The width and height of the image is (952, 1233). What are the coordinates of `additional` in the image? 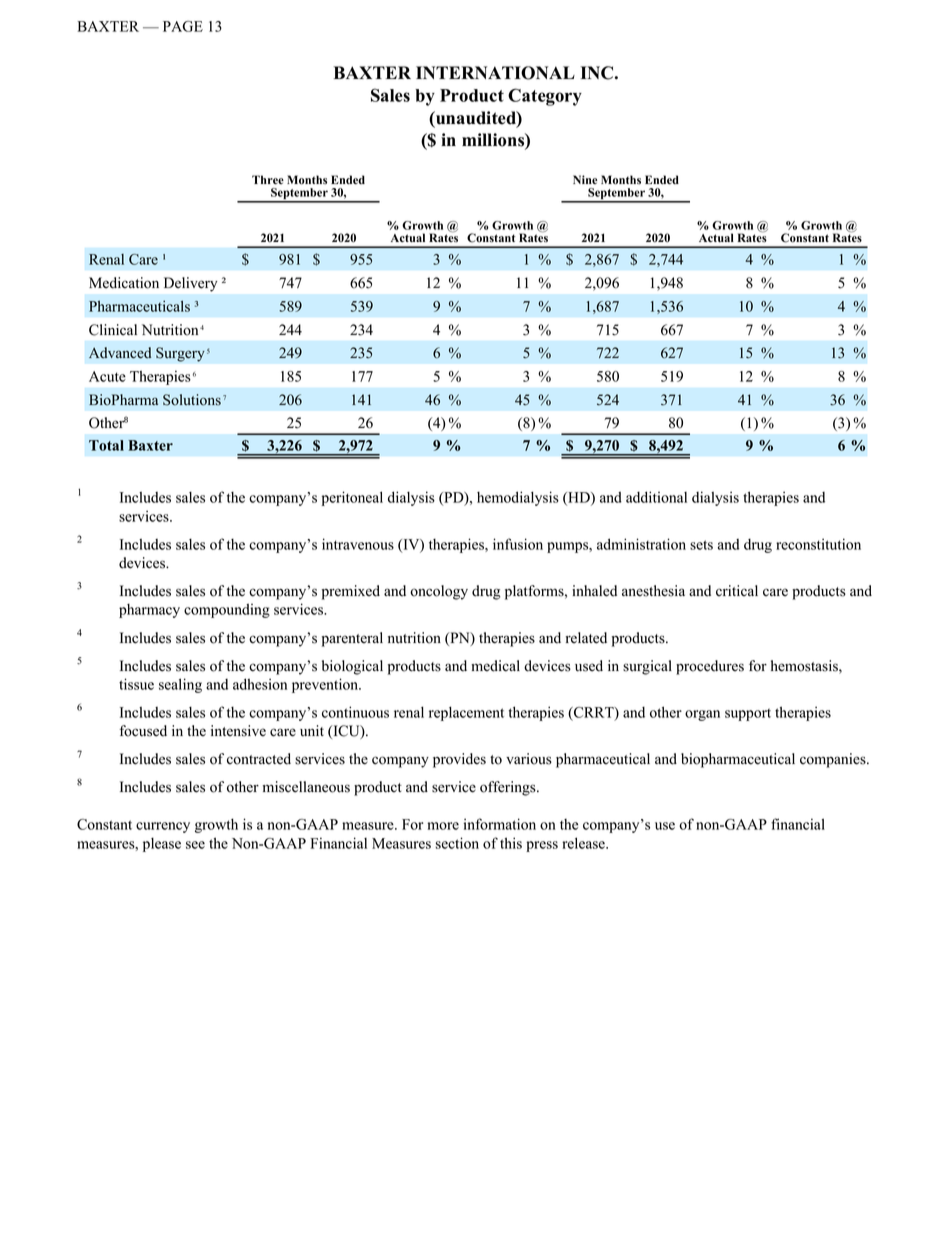 It's located at (656, 497).
